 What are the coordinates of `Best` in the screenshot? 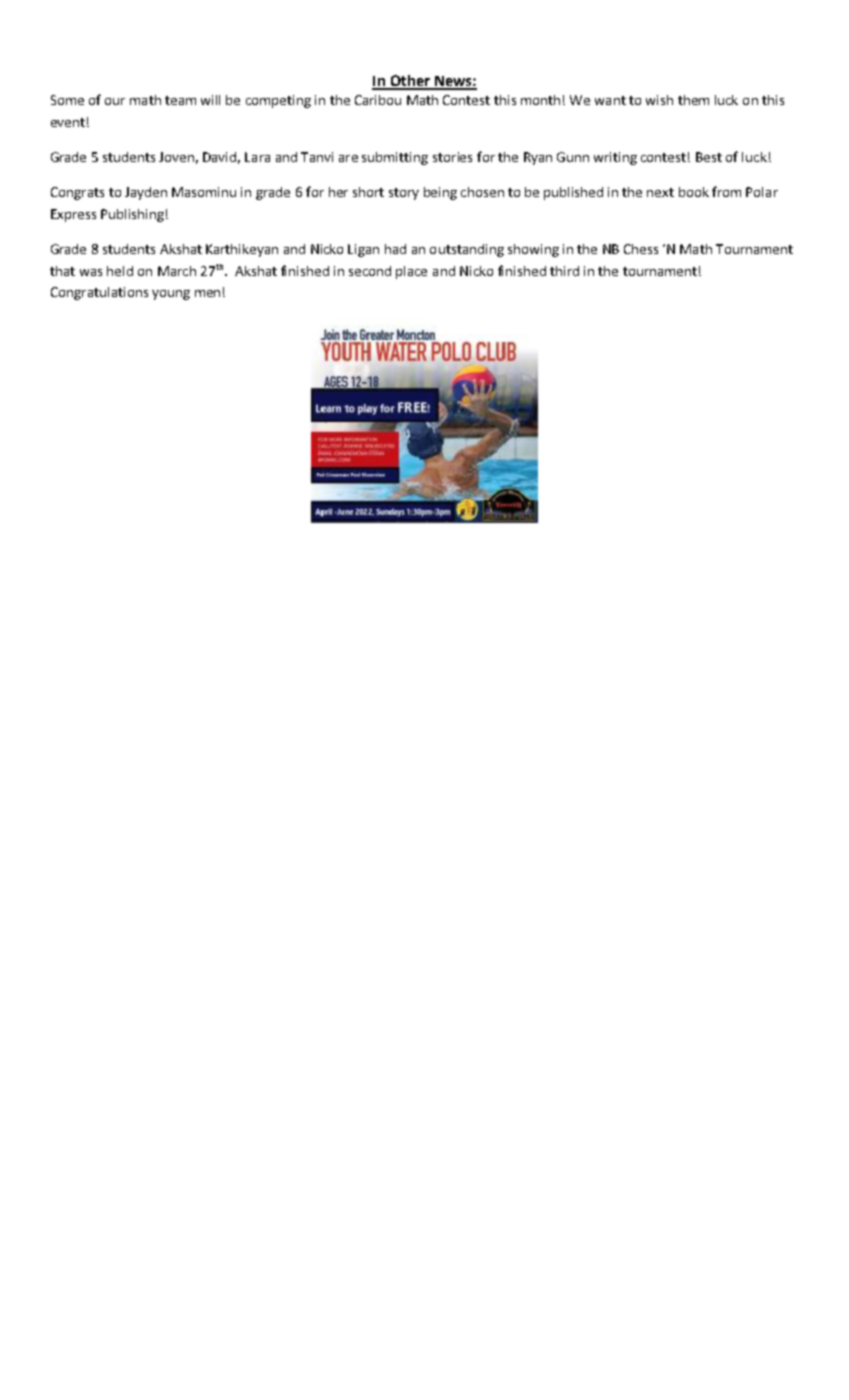 It's located at (709, 157).
